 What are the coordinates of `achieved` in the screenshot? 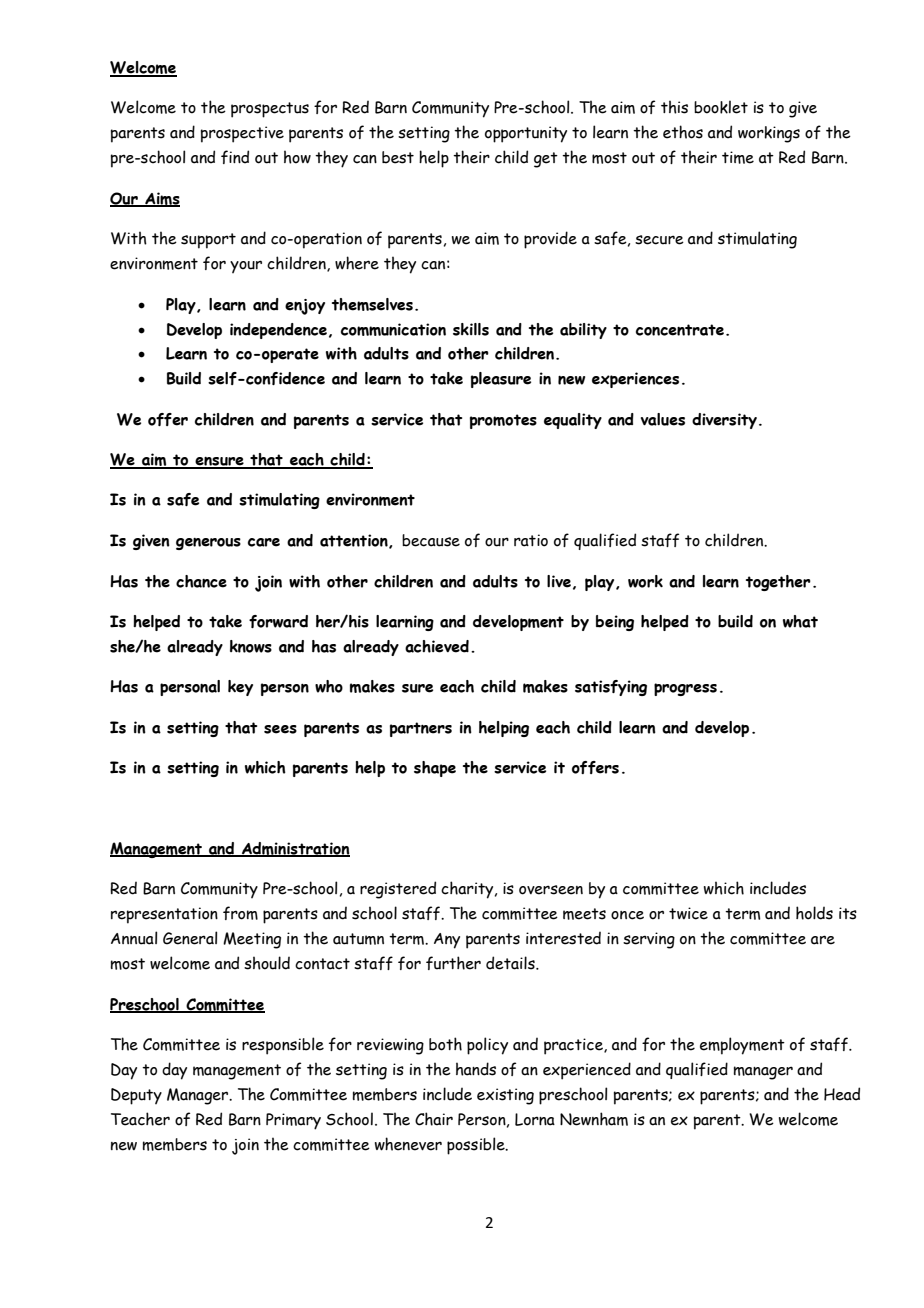 It's located at (437, 646).
